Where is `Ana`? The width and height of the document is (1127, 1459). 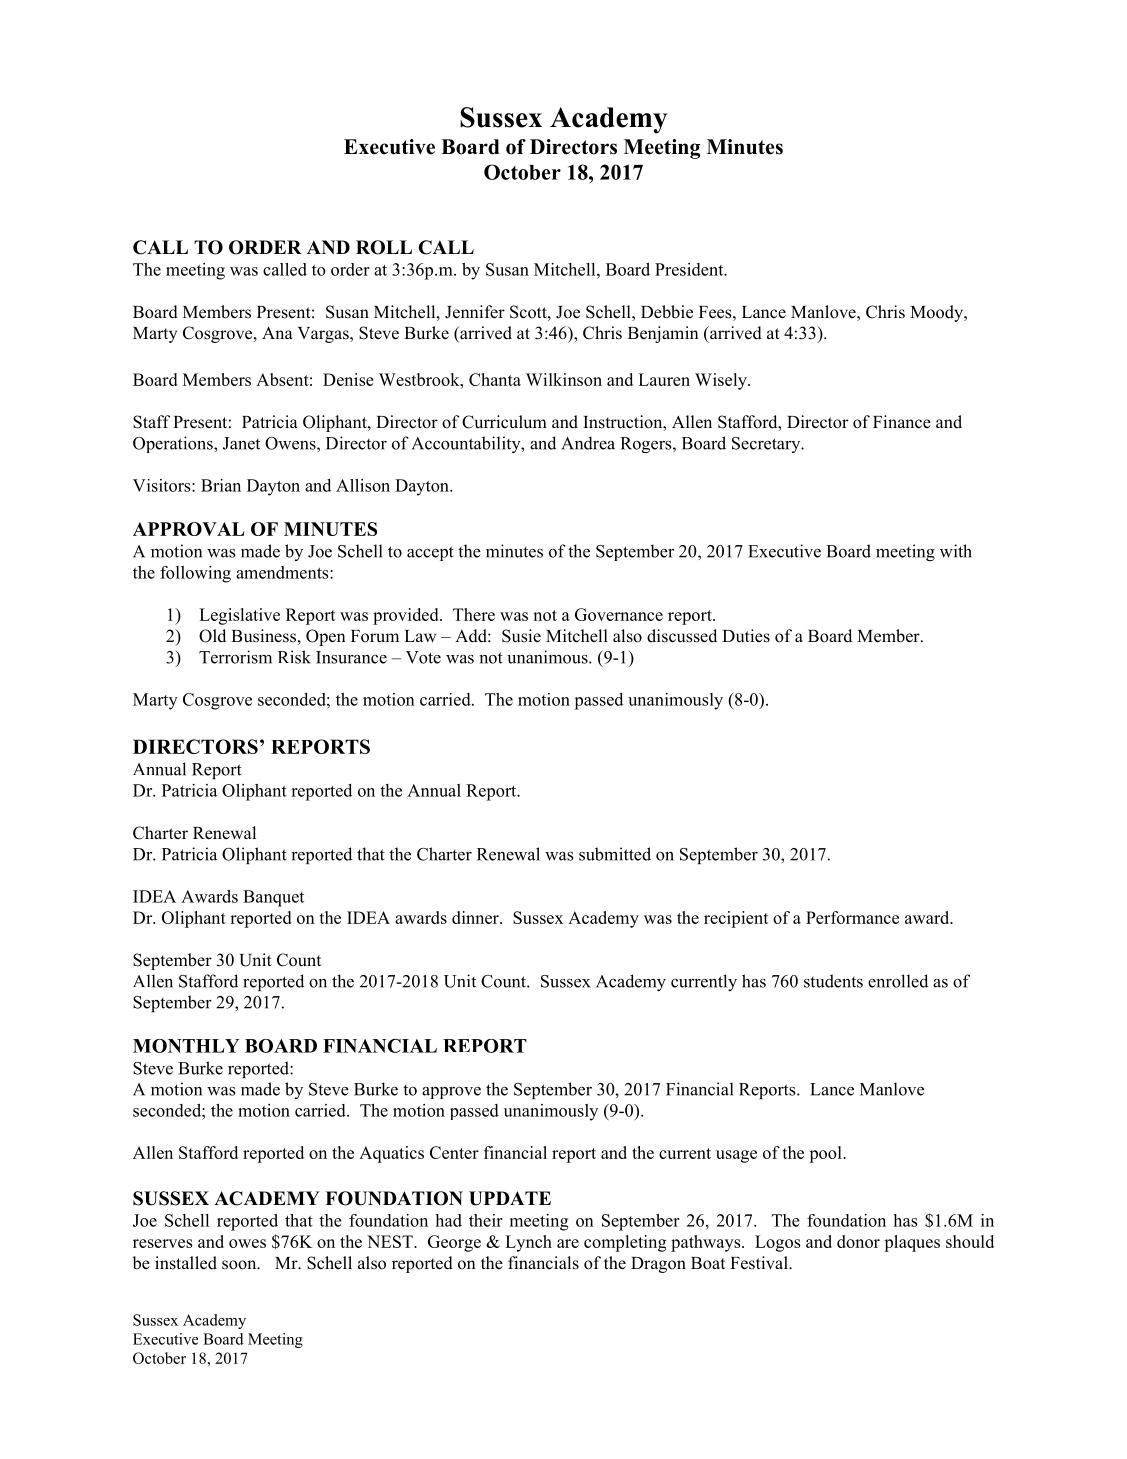
Ana is located at coordinates (277, 332).
